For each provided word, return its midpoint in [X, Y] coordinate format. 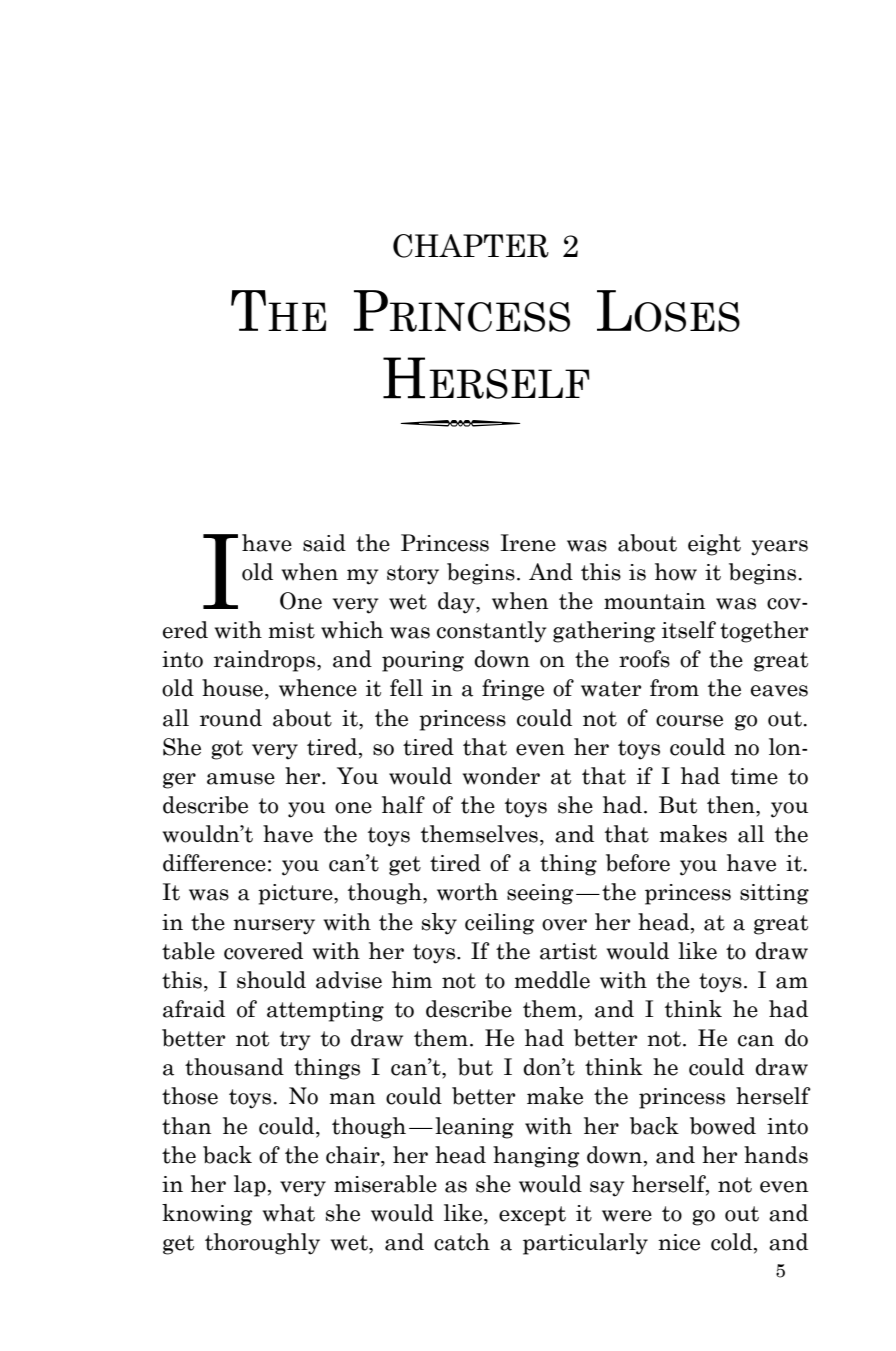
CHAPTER [471, 246]
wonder [501, 776]
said [324, 543]
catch [462, 1242]
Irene [528, 543]
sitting [774, 894]
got [227, 750]
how [676, 572]
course [689, 721]
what [289, 1213]
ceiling [500, 924]
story [413, 575]
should [271, 980]
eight [714, 545]
